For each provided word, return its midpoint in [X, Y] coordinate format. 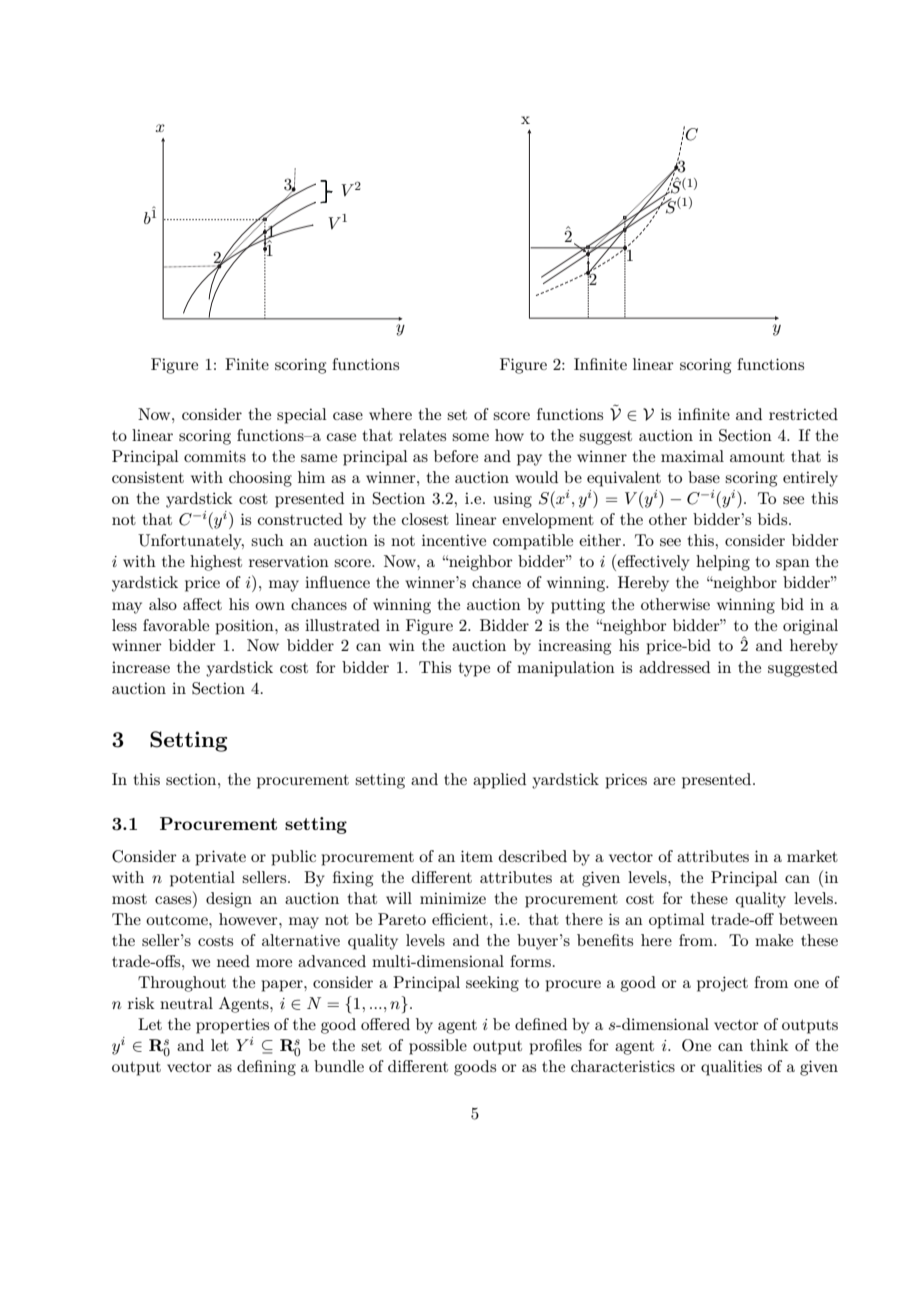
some [470, 437]
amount [757, 457]
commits [215, 456]
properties [232, 1026]
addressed [674, 667]
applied [499, 781]
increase [141, 667]
